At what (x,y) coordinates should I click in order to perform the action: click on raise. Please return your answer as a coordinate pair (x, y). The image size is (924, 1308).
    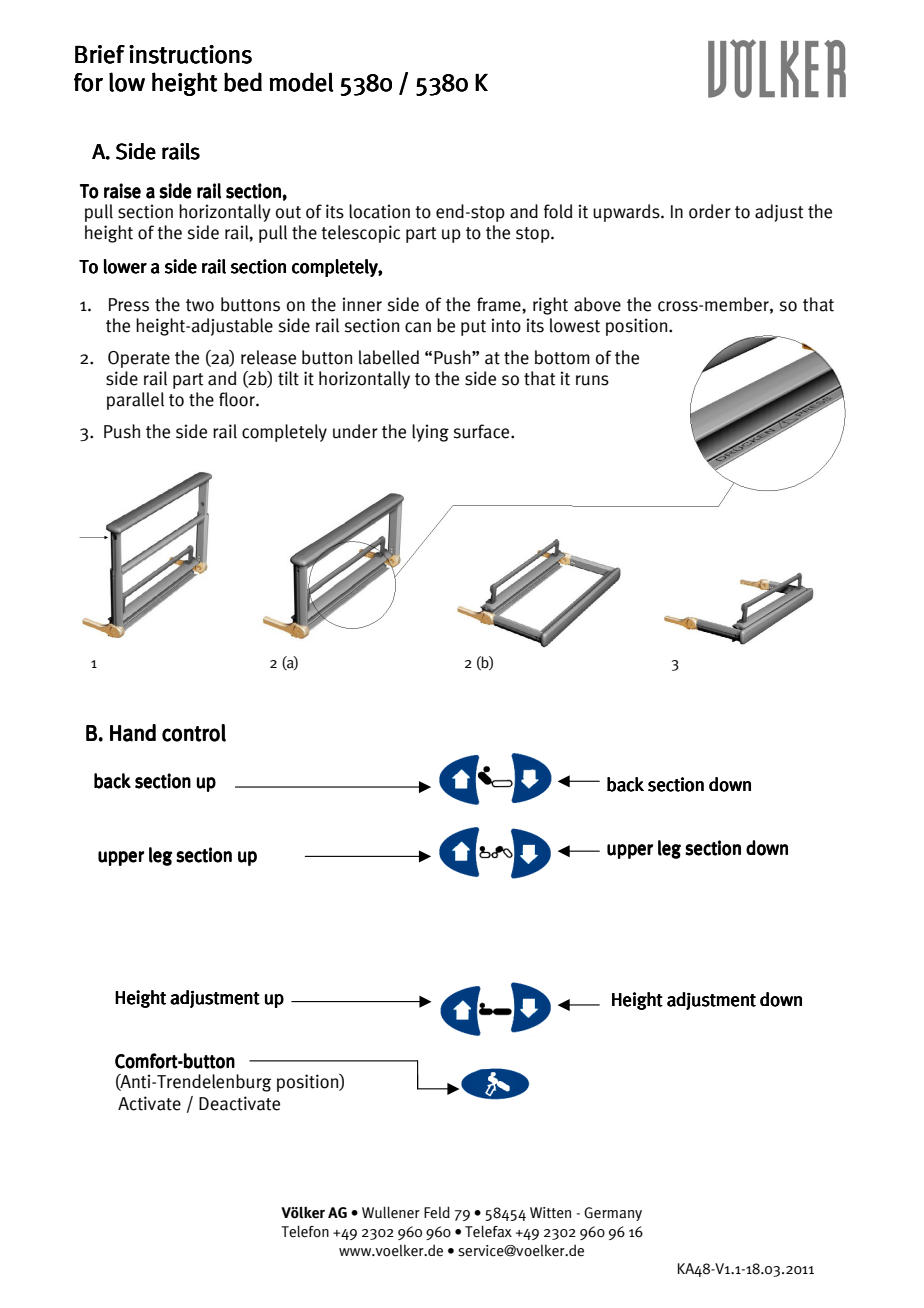
    Looking at the image, I should click on (122, 191).
